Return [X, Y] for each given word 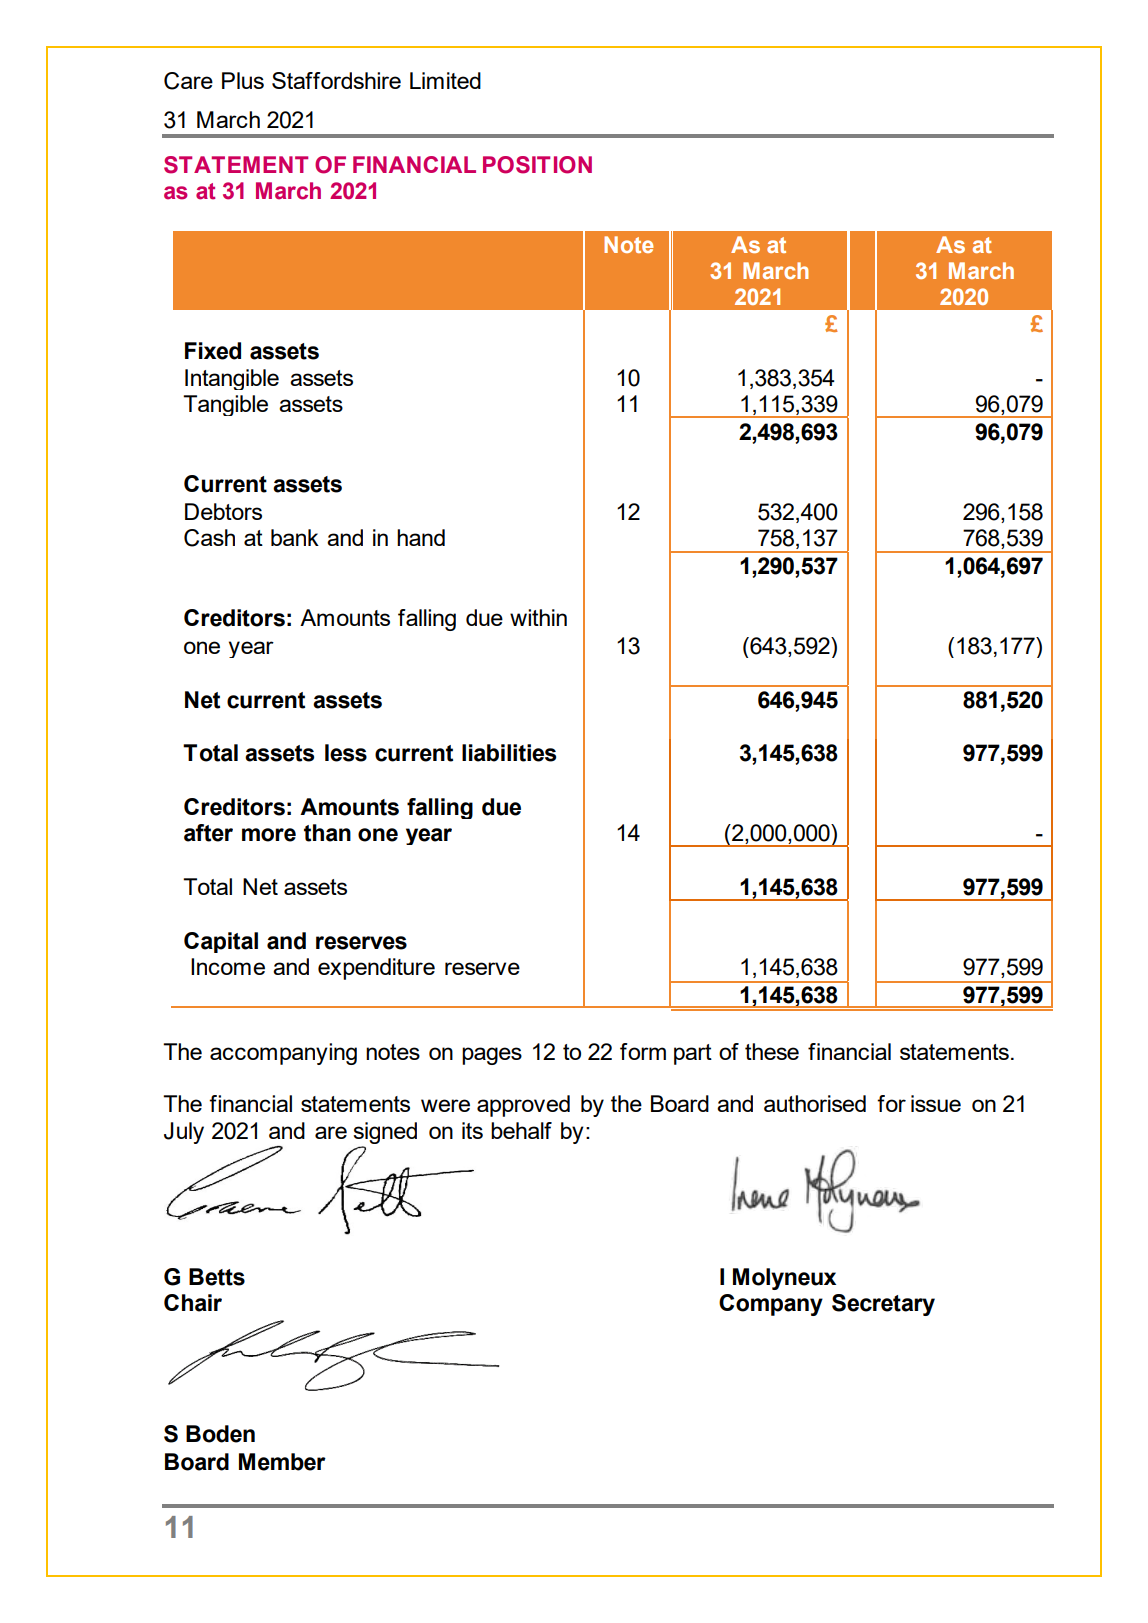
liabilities [509, 753]
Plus [243, 80]
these [772, 1051]
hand [421, 537]
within [538, 617]
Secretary [883, 1305]
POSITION [537, 165]
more [269, 835]
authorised [815, 1103]
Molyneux [784, 1279]
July [184, 1133]
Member [282, 1462]
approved [523, 1106]
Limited [445, 80]
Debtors [223, 511]
